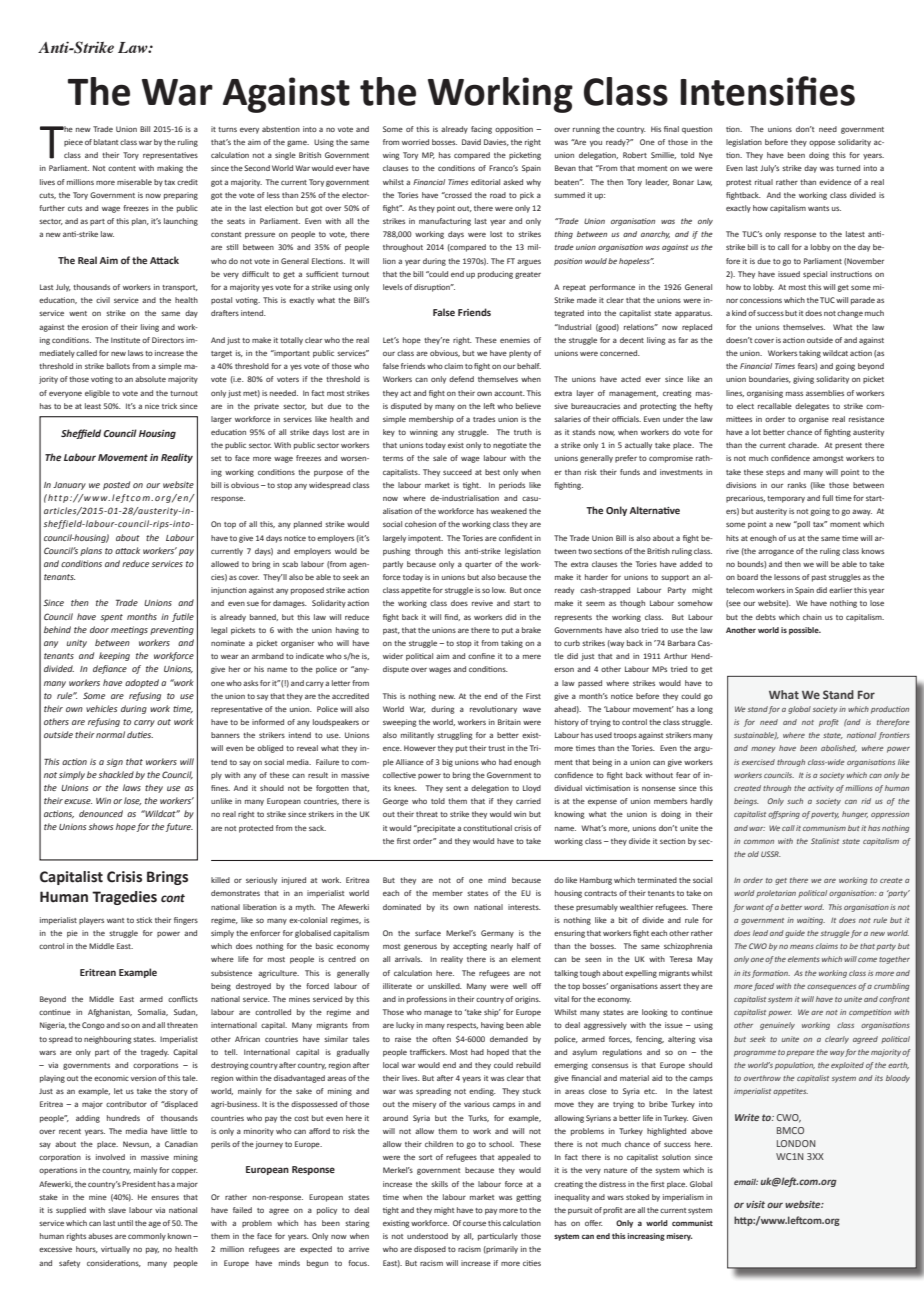  I want to click on future, so click(179, 827).
